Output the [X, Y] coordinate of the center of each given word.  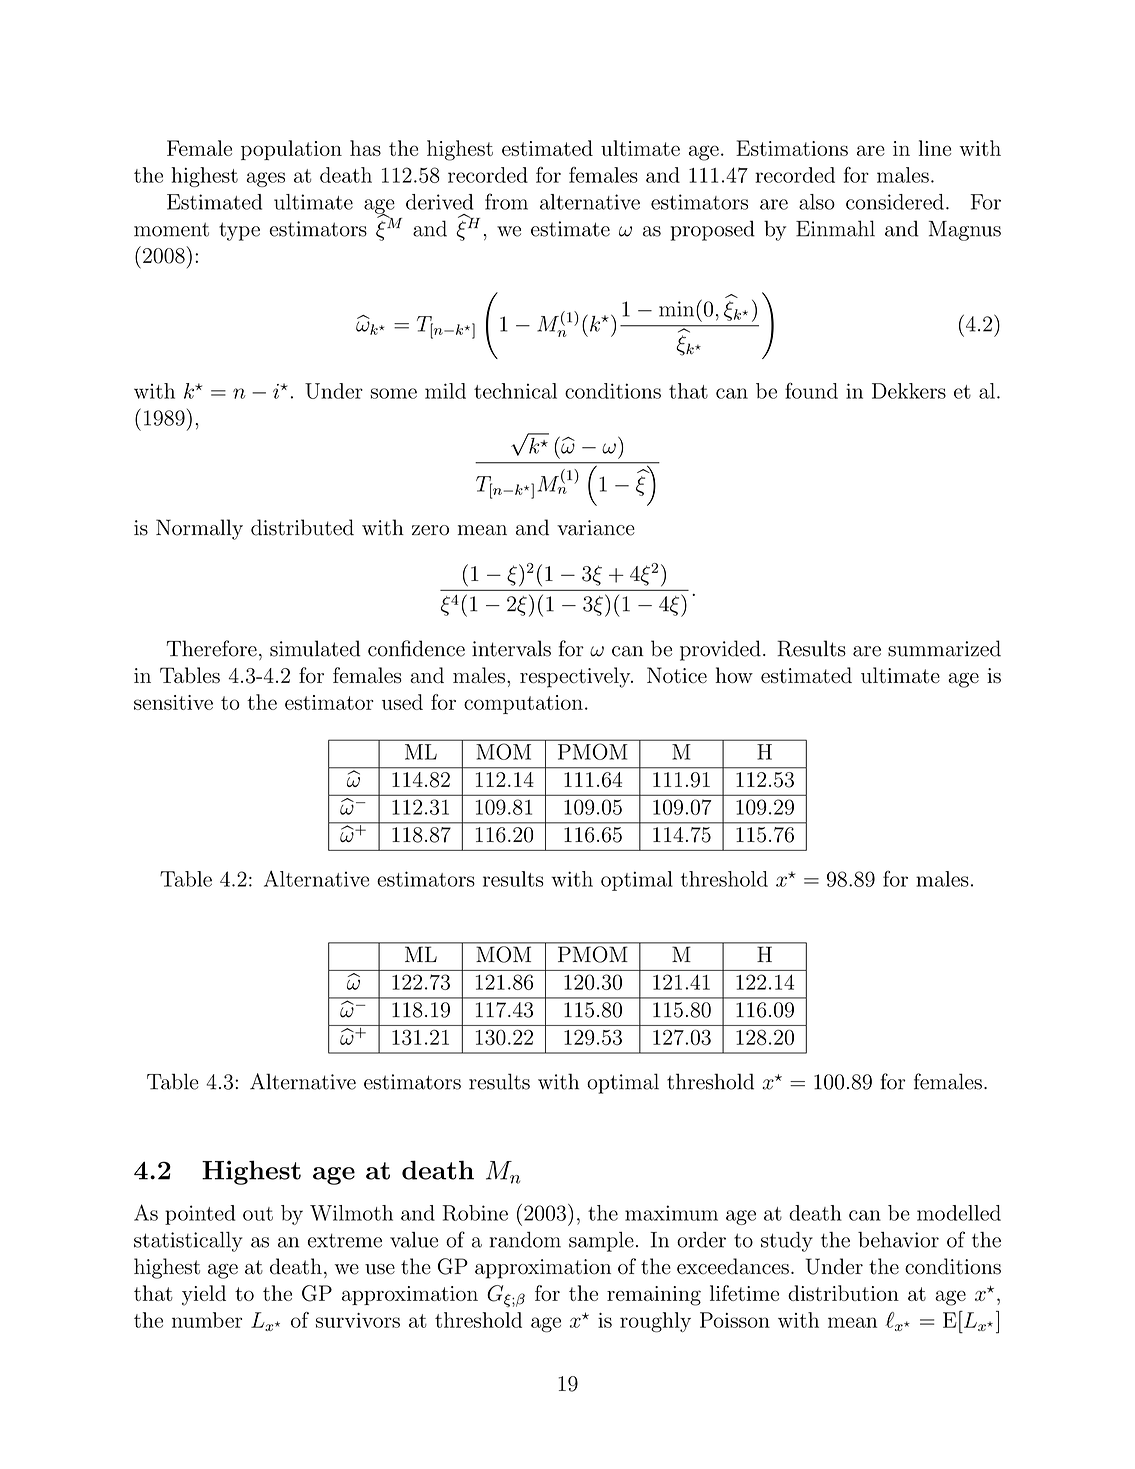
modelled [959, 1213]
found [811, 390]
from [506, 201]
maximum [671, 1213]
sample [601, 1242]
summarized [944, 648]
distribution [843, 1293]
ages [265, 179]
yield [204, 1295]
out [258, 1214]
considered [895, 202]
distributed [302, 527]
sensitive [173, 702]
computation [523, 704]
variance [596, 528]
